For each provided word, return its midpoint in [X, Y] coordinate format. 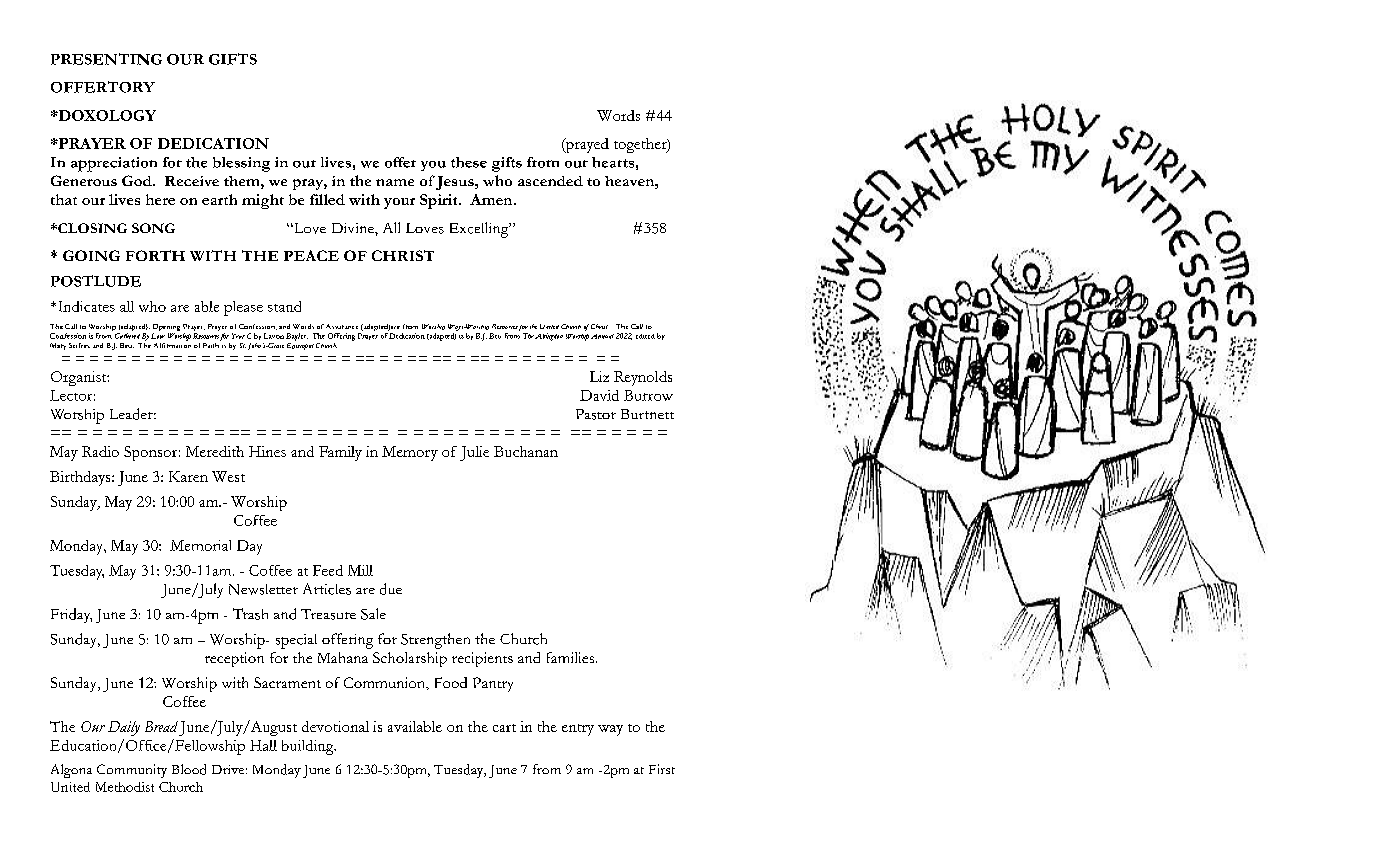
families [572, 657]
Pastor [596, 414]
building [309, 747]
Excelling [480, 230]
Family [340, 453]
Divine [354, 228]
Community [132, 771]
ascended [550, 181]
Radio [100, 451]
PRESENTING [106, 59]
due [391, 589]
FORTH [155, 255]
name [395, 182]
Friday [71, 615]
